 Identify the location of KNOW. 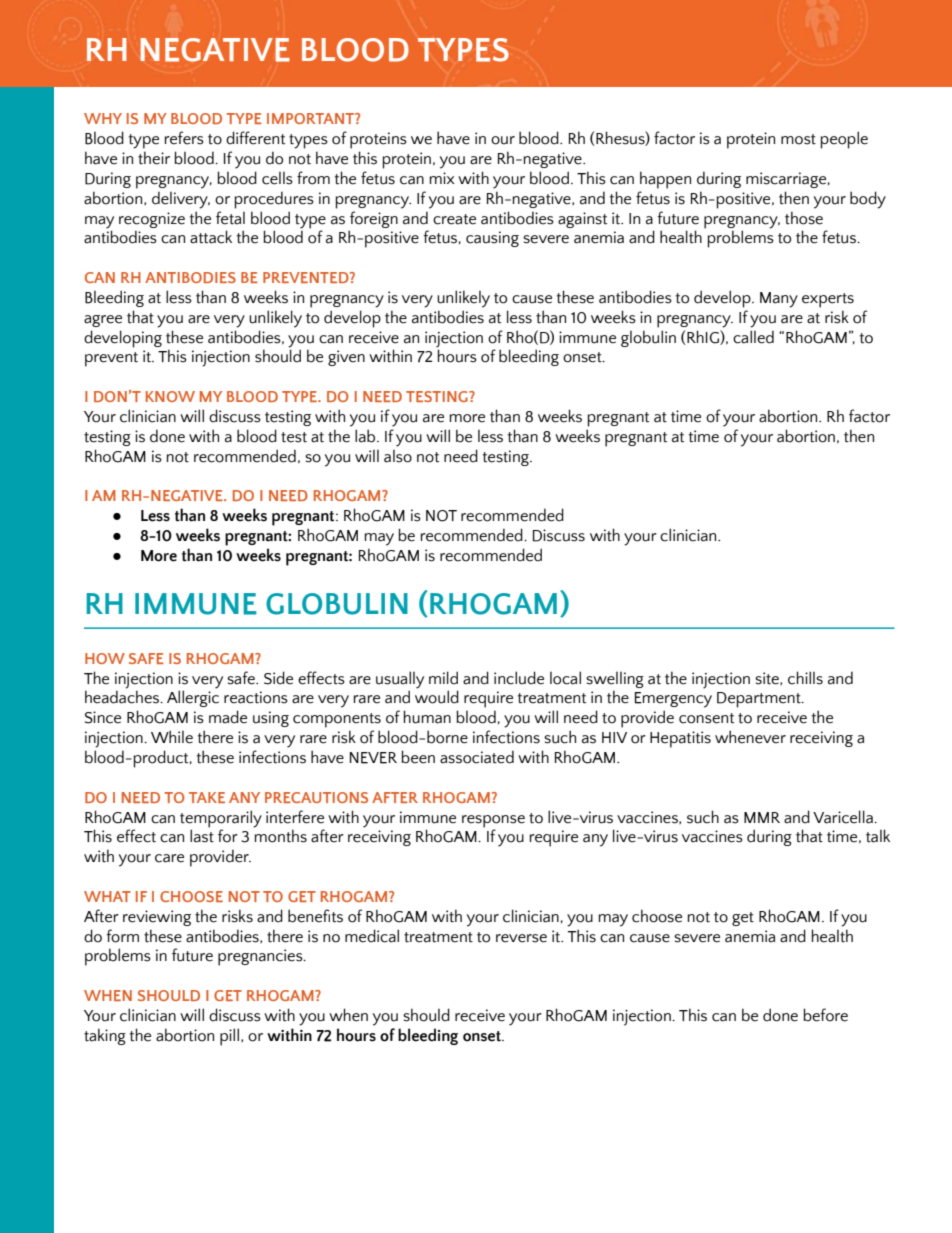
(170, 396).
